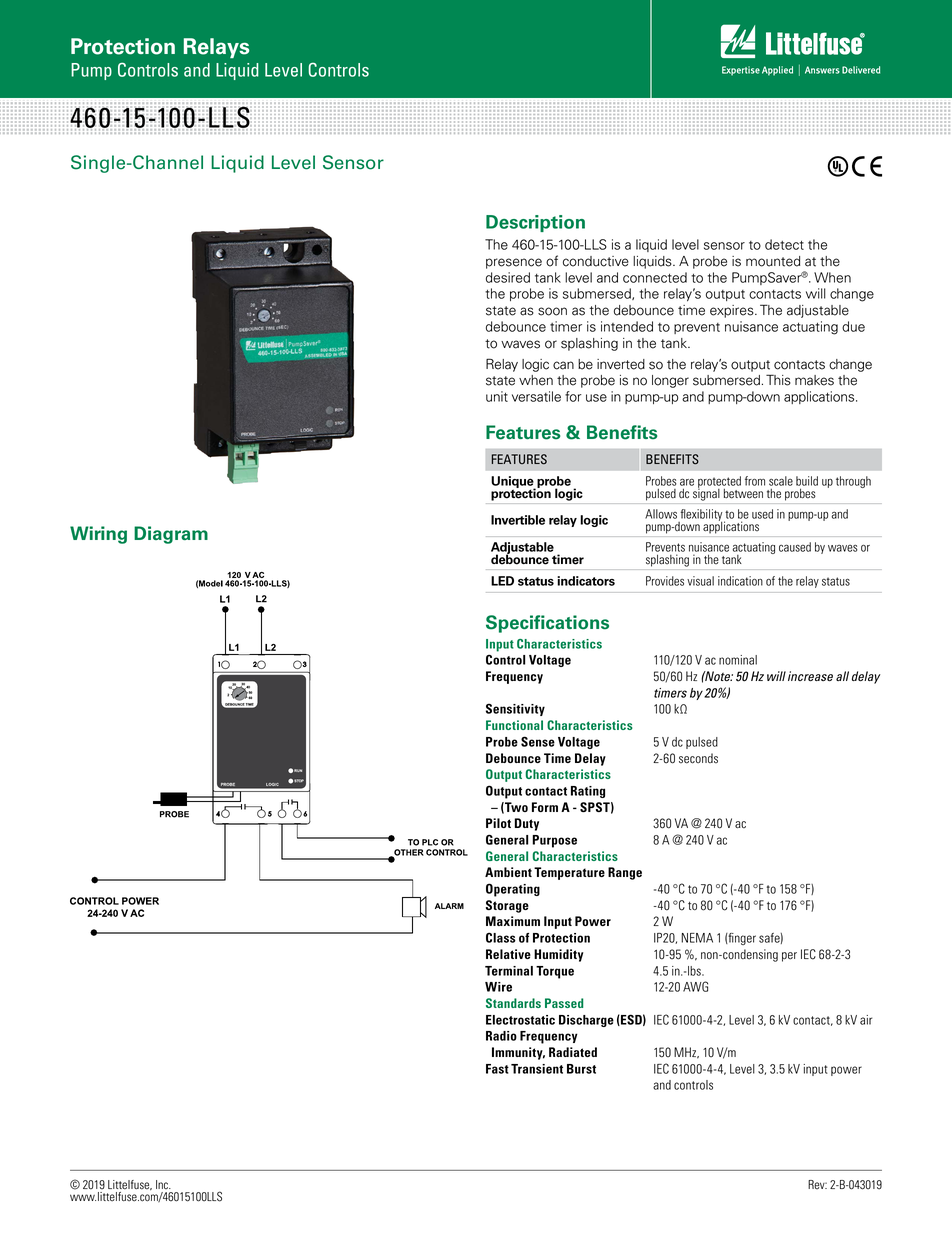  Describe the element at coordinates (501, 1036) in the screenshot. I see `Radio` at that location.
